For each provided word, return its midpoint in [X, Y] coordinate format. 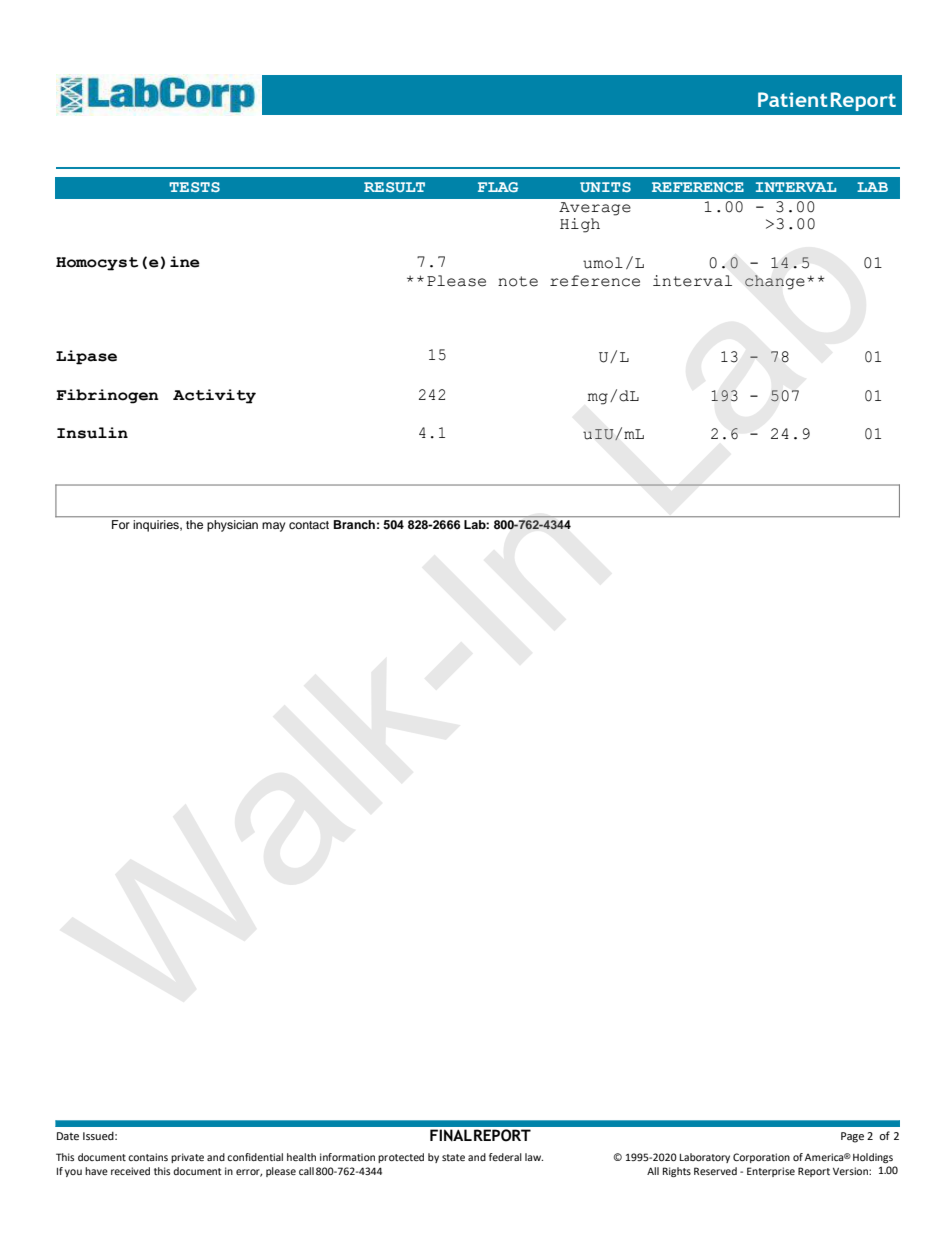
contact [309, 525]
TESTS [194, 187]
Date [68, 1136]
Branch [354, 524]
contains [148, 1157]
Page [852, 1137]
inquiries [157, 526]
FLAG [498, 187]
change [775, 282]
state [453, 1157]
